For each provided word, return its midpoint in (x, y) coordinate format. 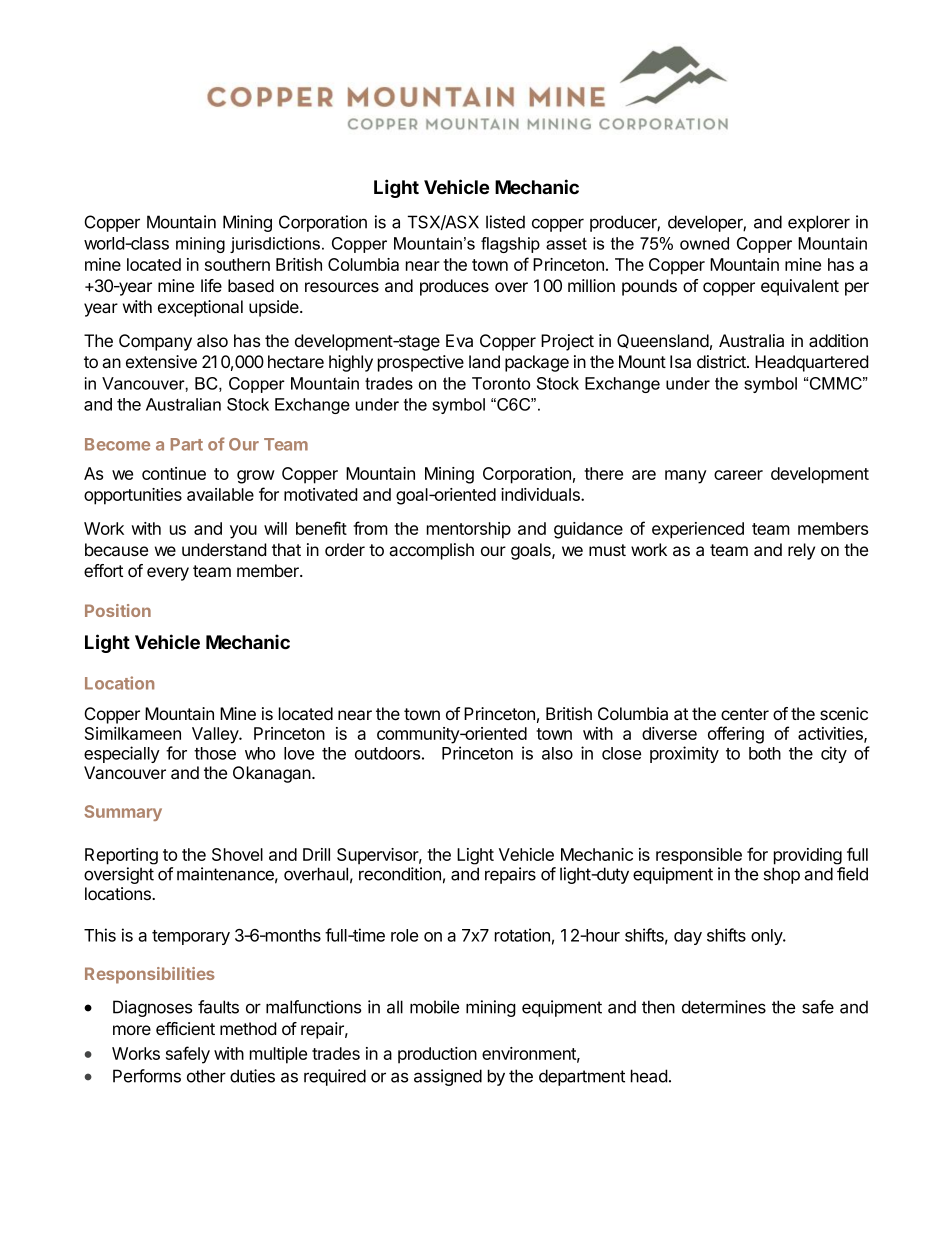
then (658, 1007)
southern (237, 264)
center (745, 714)
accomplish (431, 551)
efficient (185, 1028)
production (437, 1055)
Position (118, 610)
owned (704, 243)
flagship (510, 245)
